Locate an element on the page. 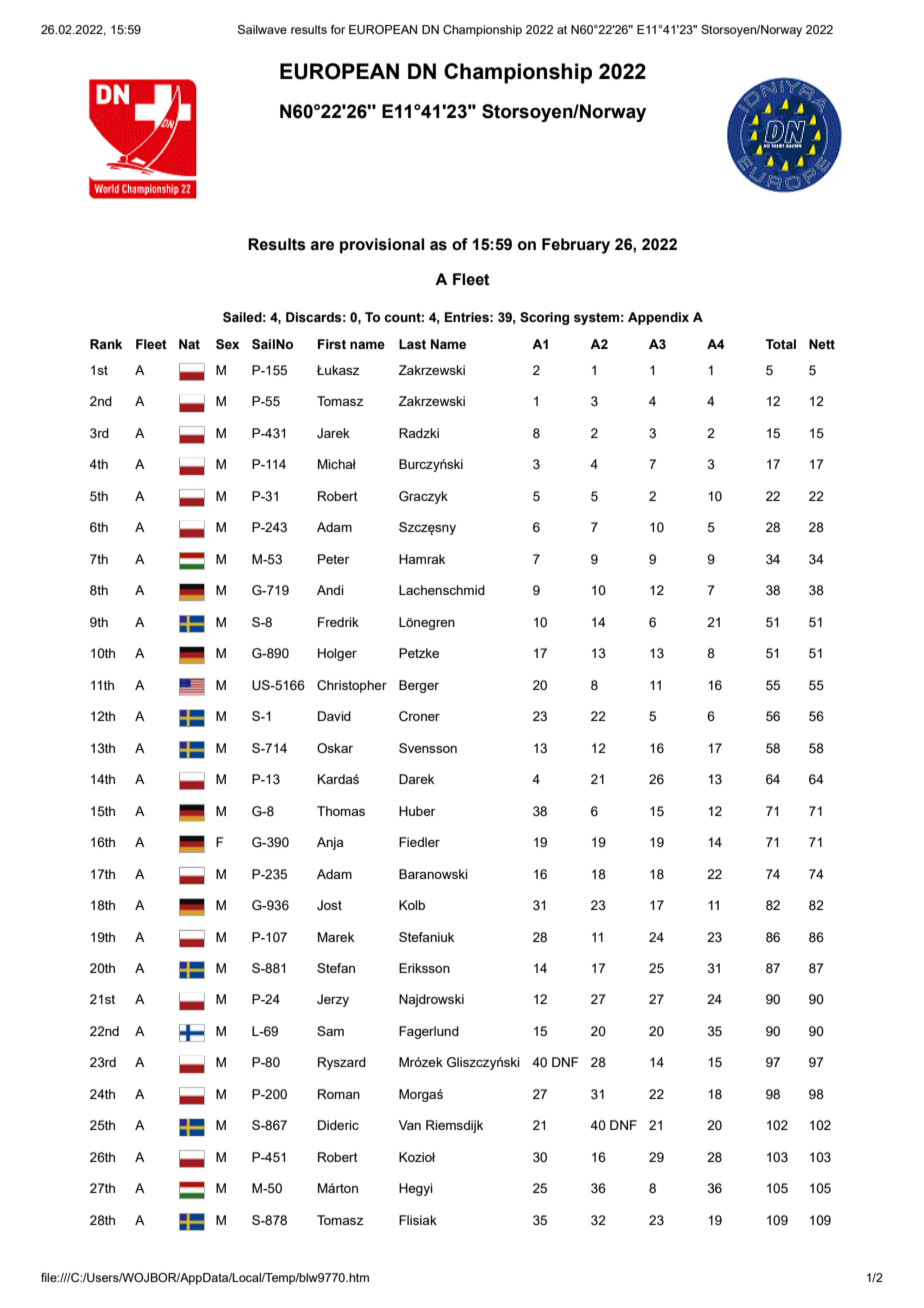 Image resolution: width=924 pixels, height=1308 pixels. Nat is located at coordinates (189, 344).
